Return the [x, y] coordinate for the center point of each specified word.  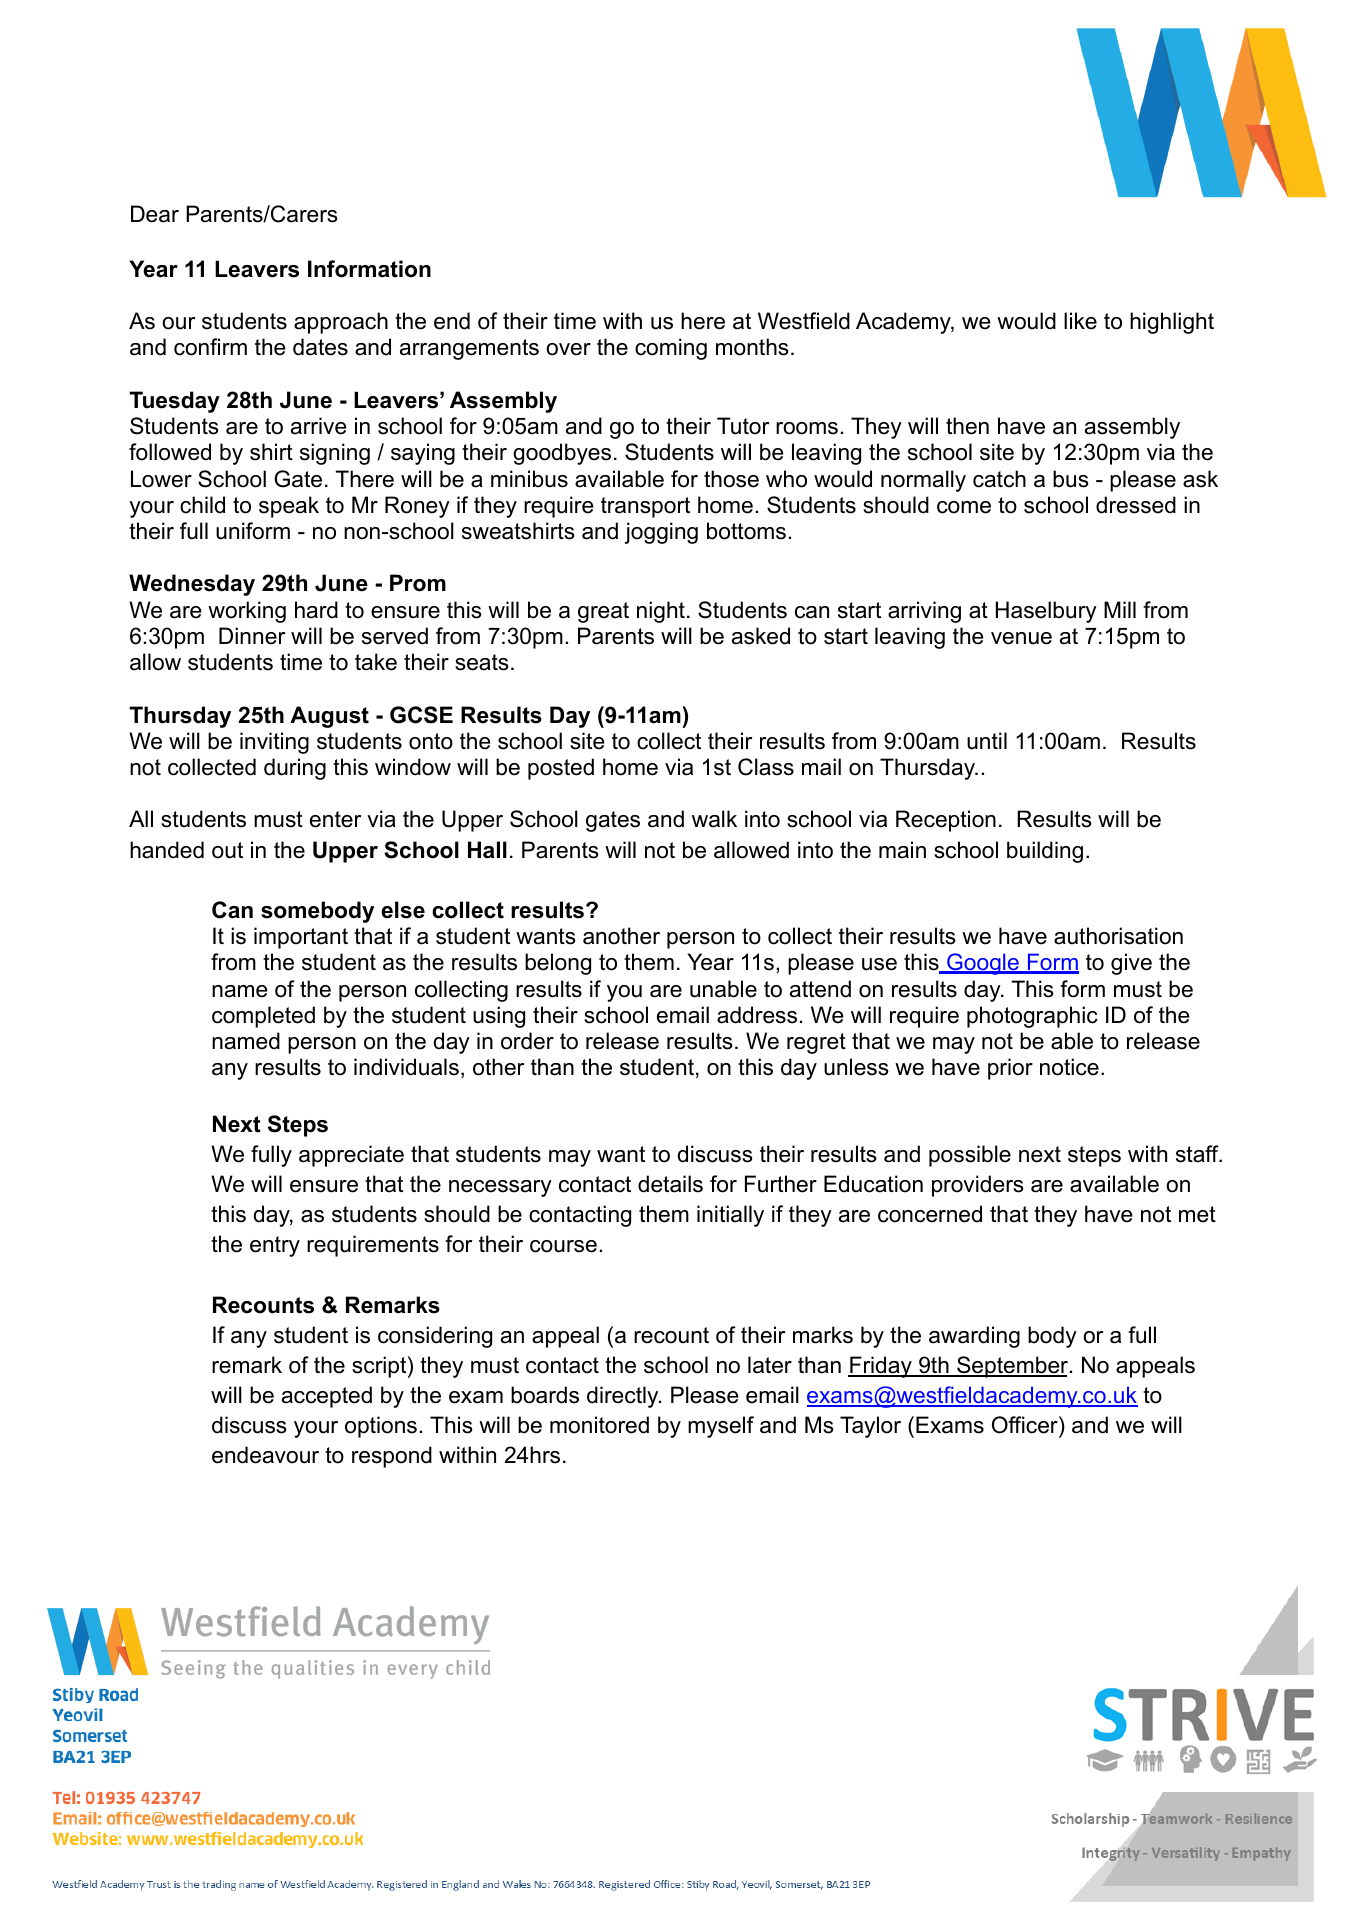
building [1045, 852]
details [670, 1184]
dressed [1136, 505]
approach [341, 323]
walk [714, 819]
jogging [661, 533]
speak [289, 507]
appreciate [351, 1156]
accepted [327, 1397]
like [1080, 321]
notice [1069, 1067]
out [227, 850]
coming [671, 349]
